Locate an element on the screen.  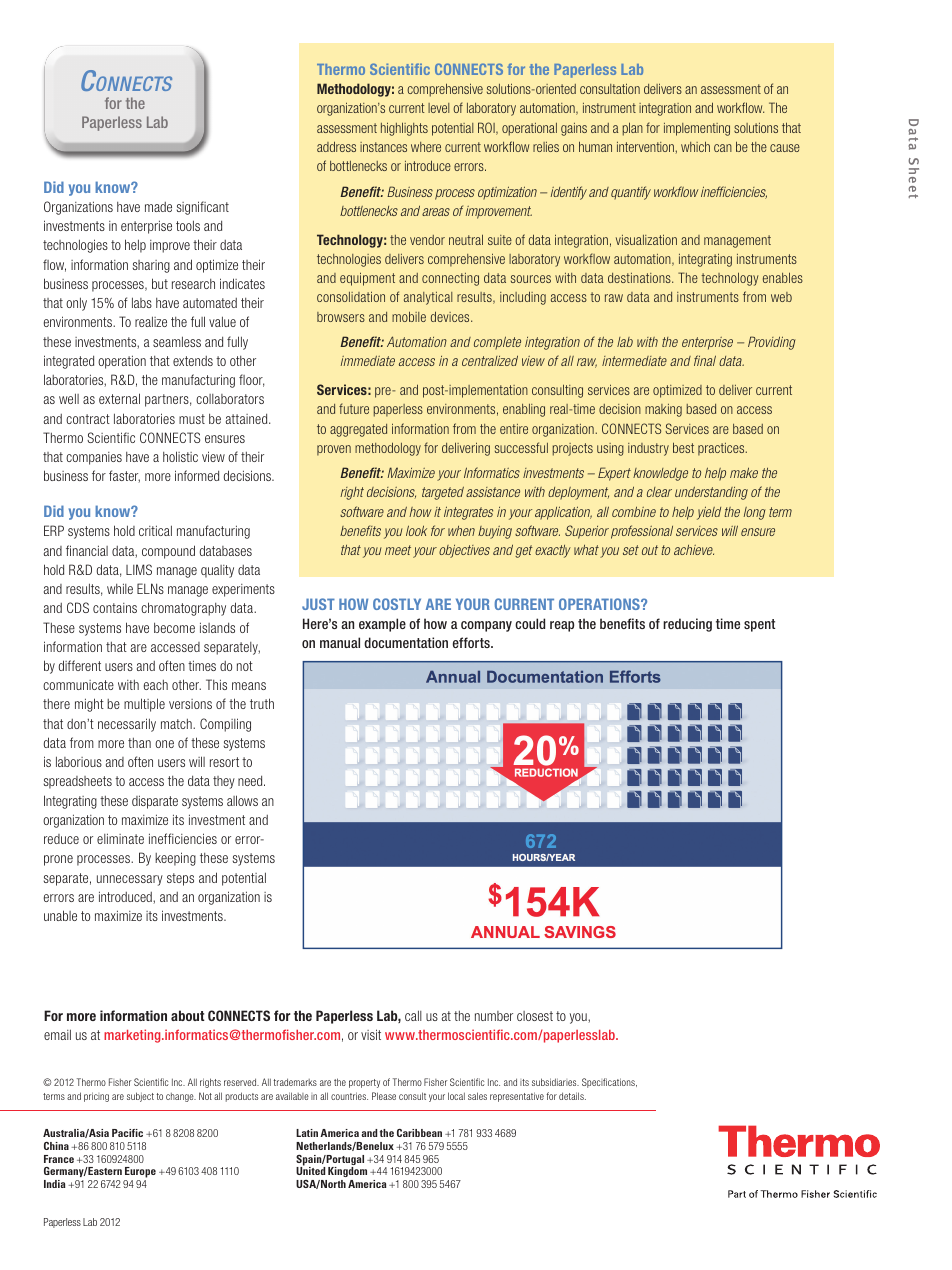
reducing is located at coordinates (687, 625).
